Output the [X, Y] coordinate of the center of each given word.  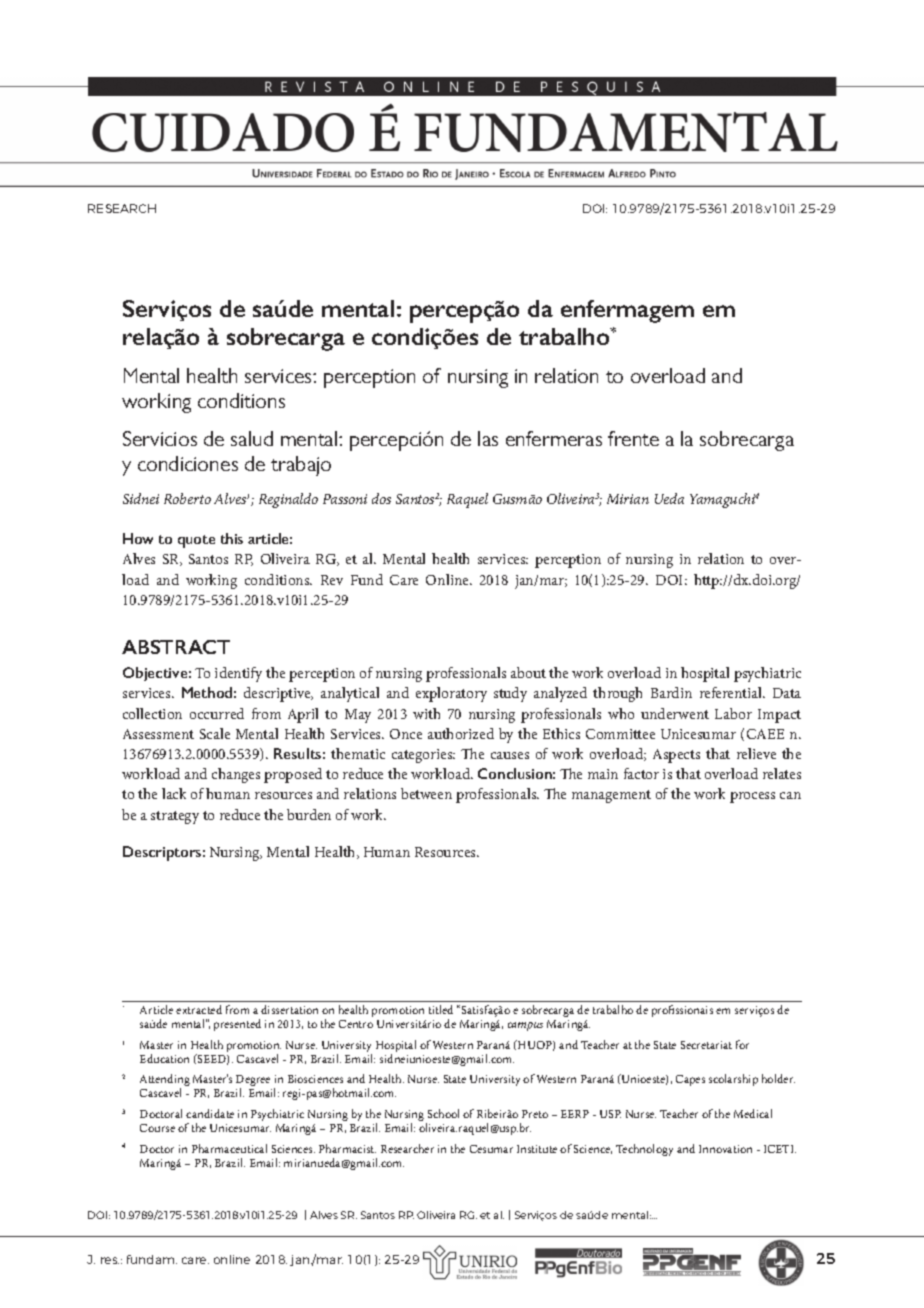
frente [633, 438]
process [752, 797]
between [426, 793]
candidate [210, 1113]
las [488, 438]
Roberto [187, 498]
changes [236, 775]
